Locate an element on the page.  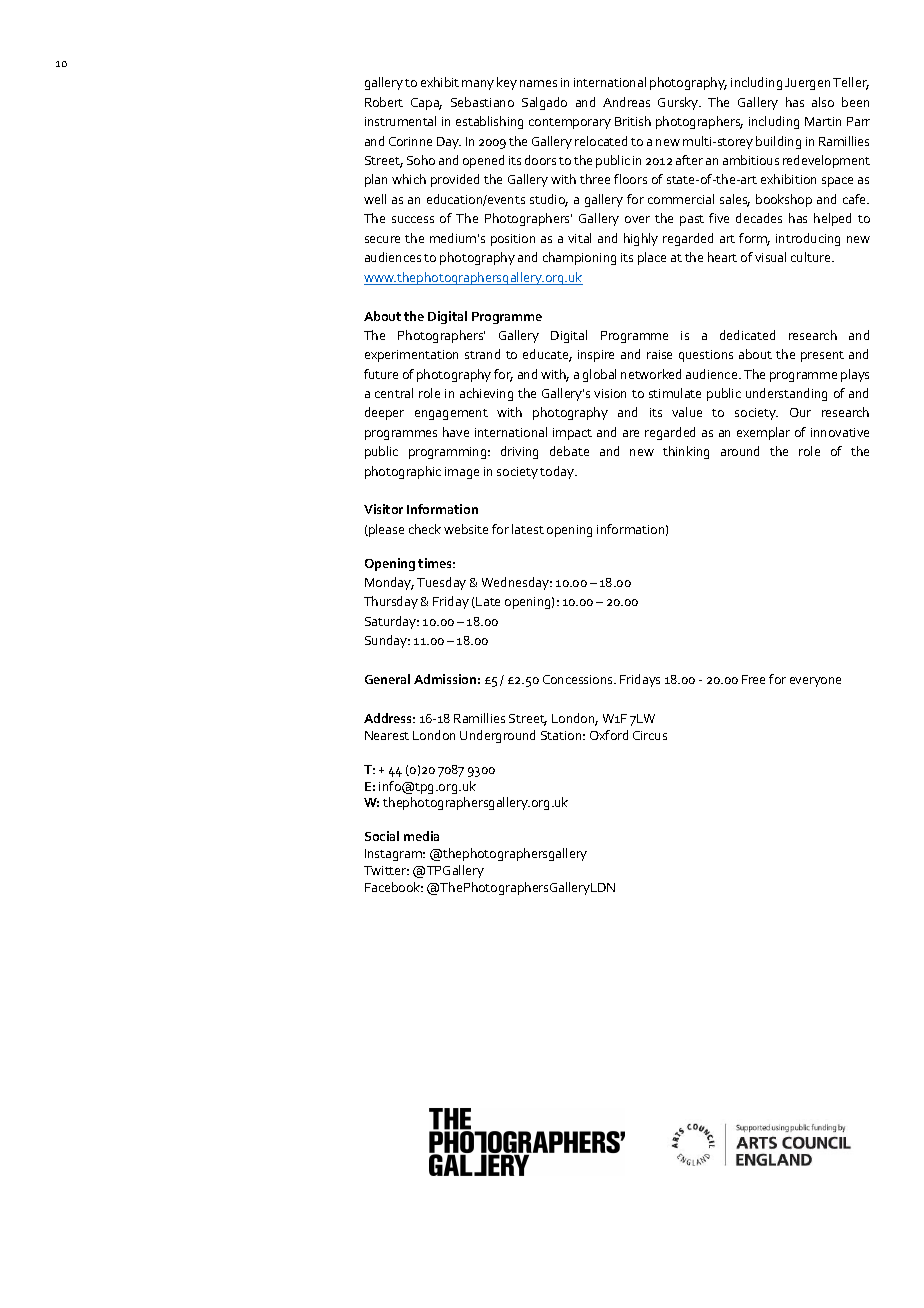
Free is located at coordinates (753, 679).
